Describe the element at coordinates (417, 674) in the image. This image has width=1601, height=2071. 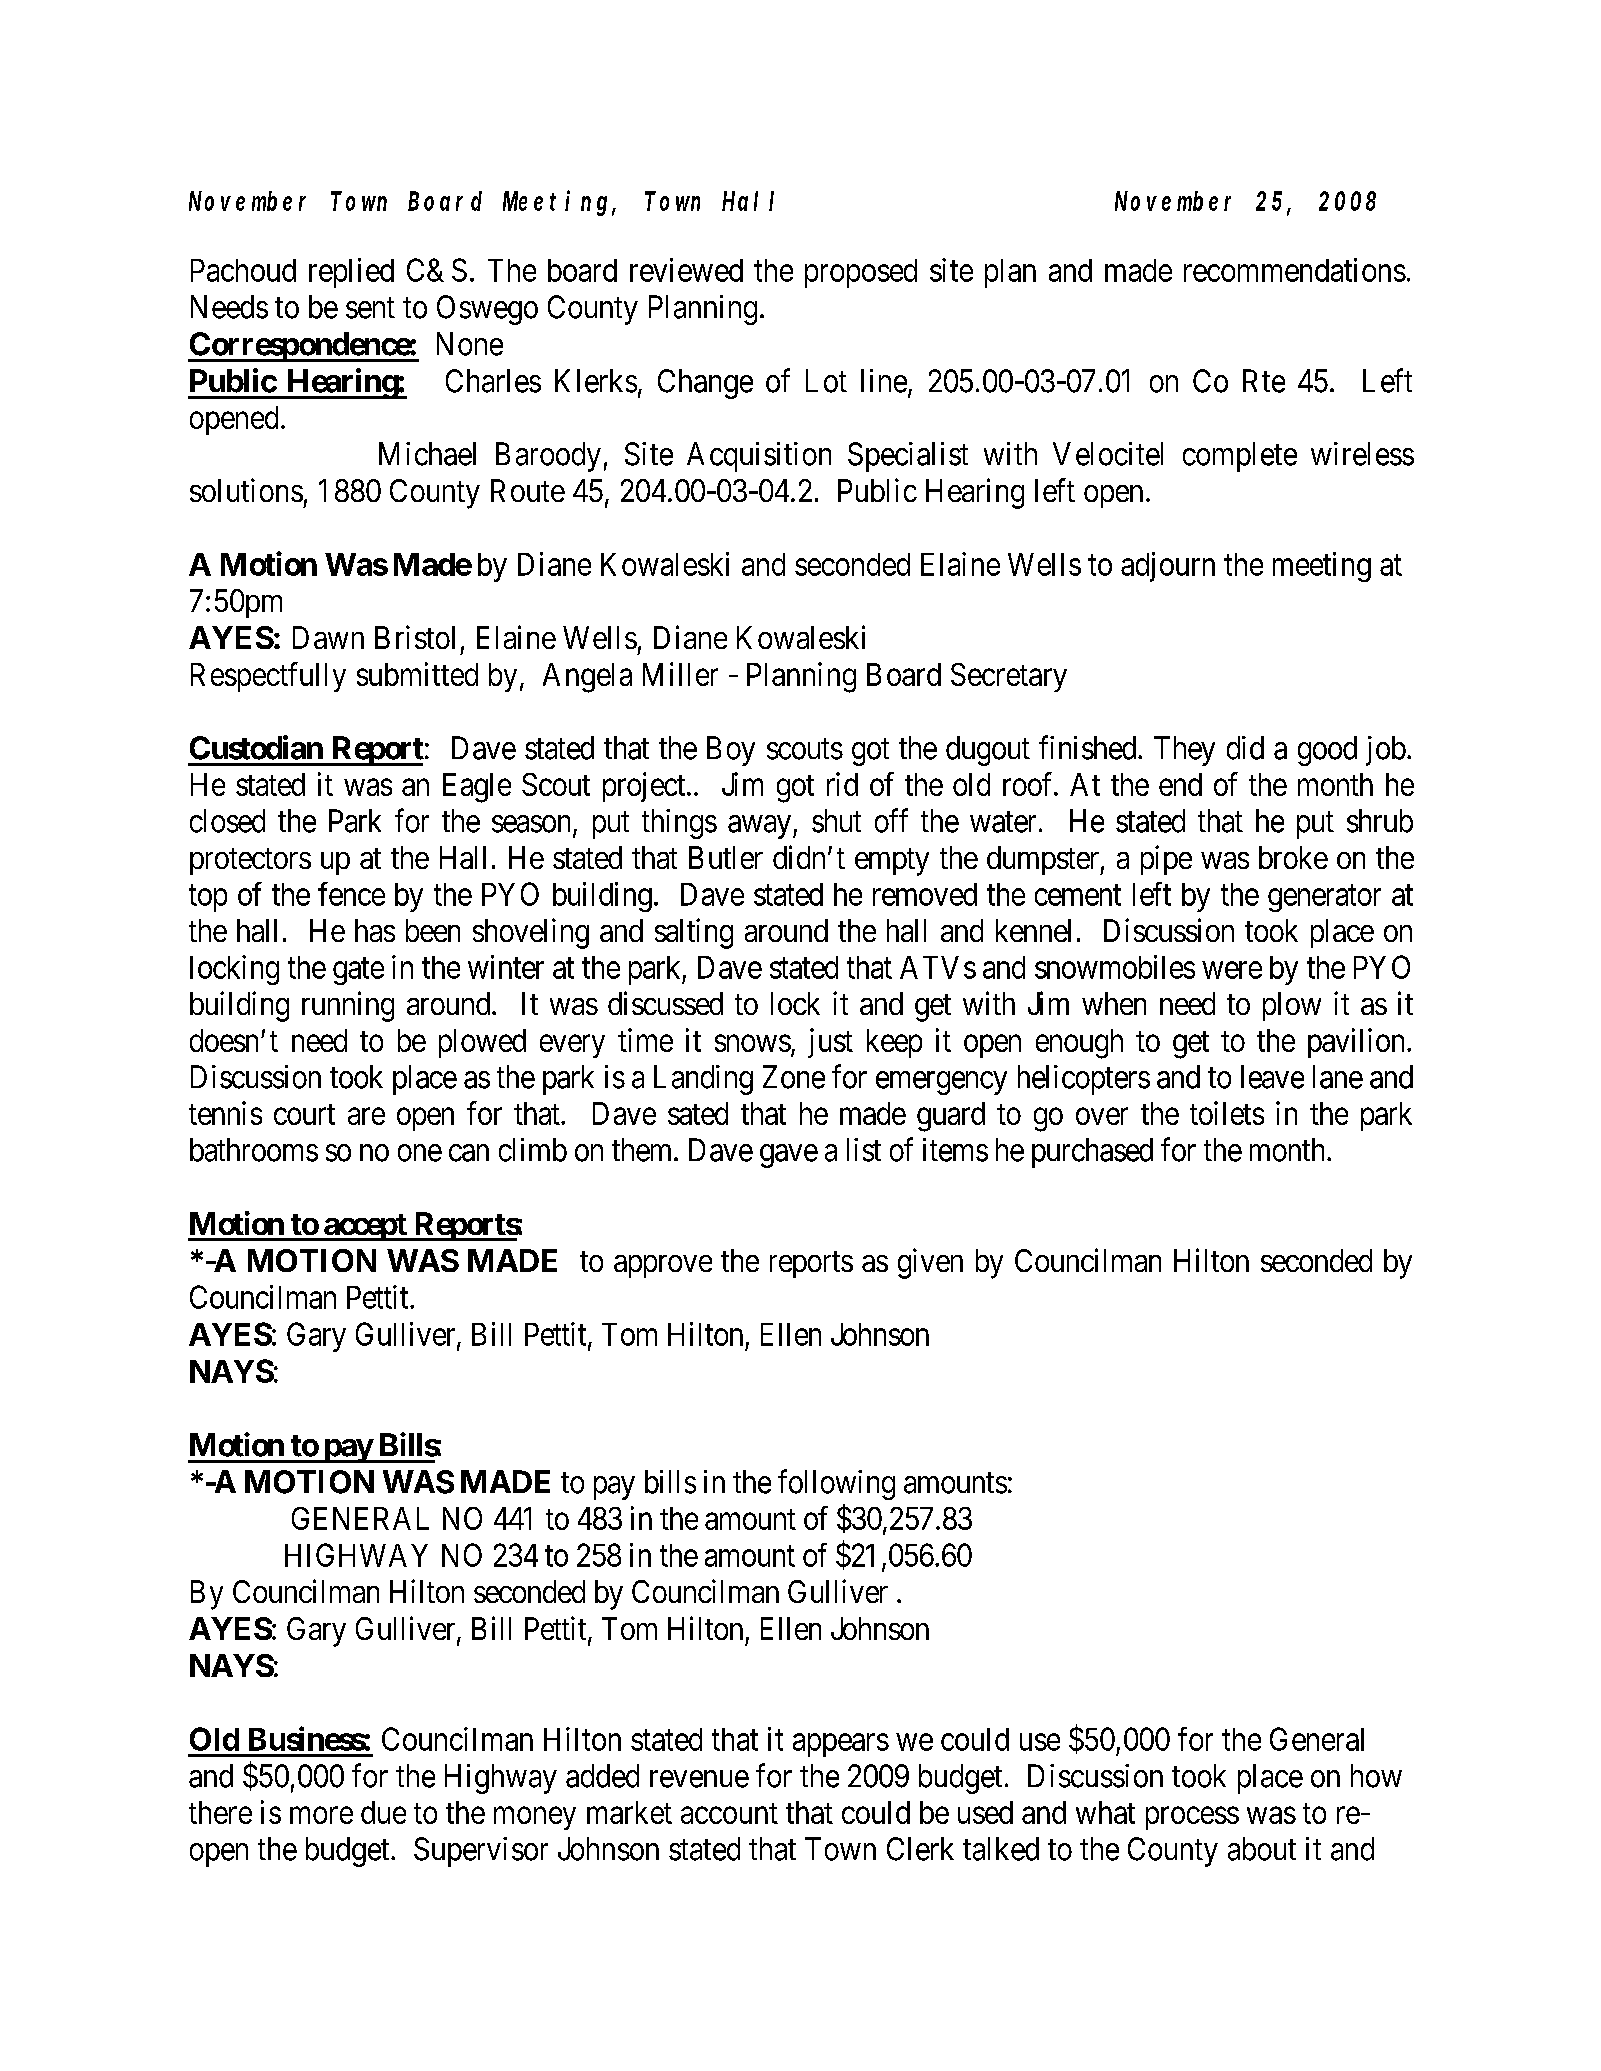
I see `submitted` at that location.
